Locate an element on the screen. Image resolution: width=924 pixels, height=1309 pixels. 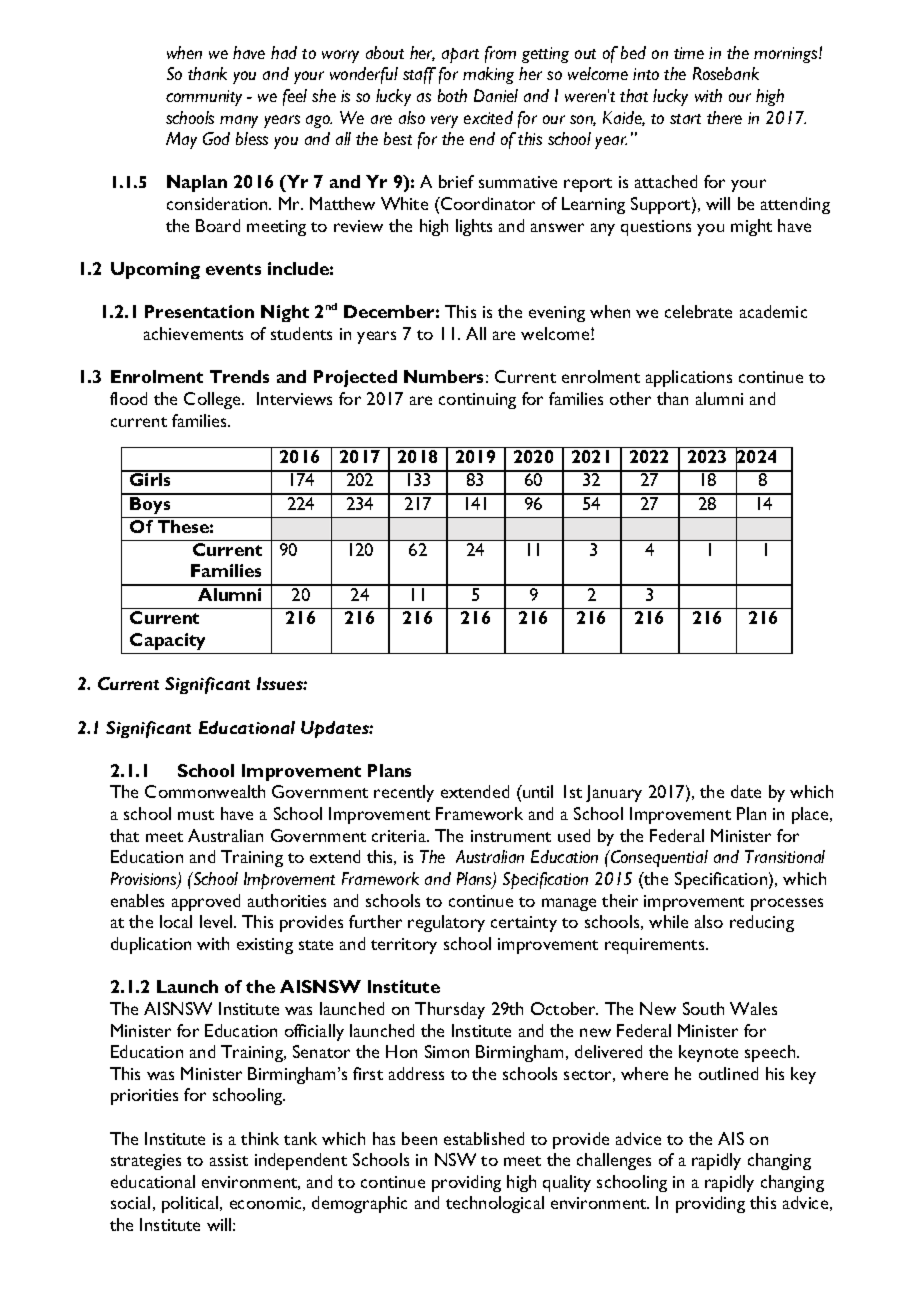
must is located at coordinates (196, 815).
